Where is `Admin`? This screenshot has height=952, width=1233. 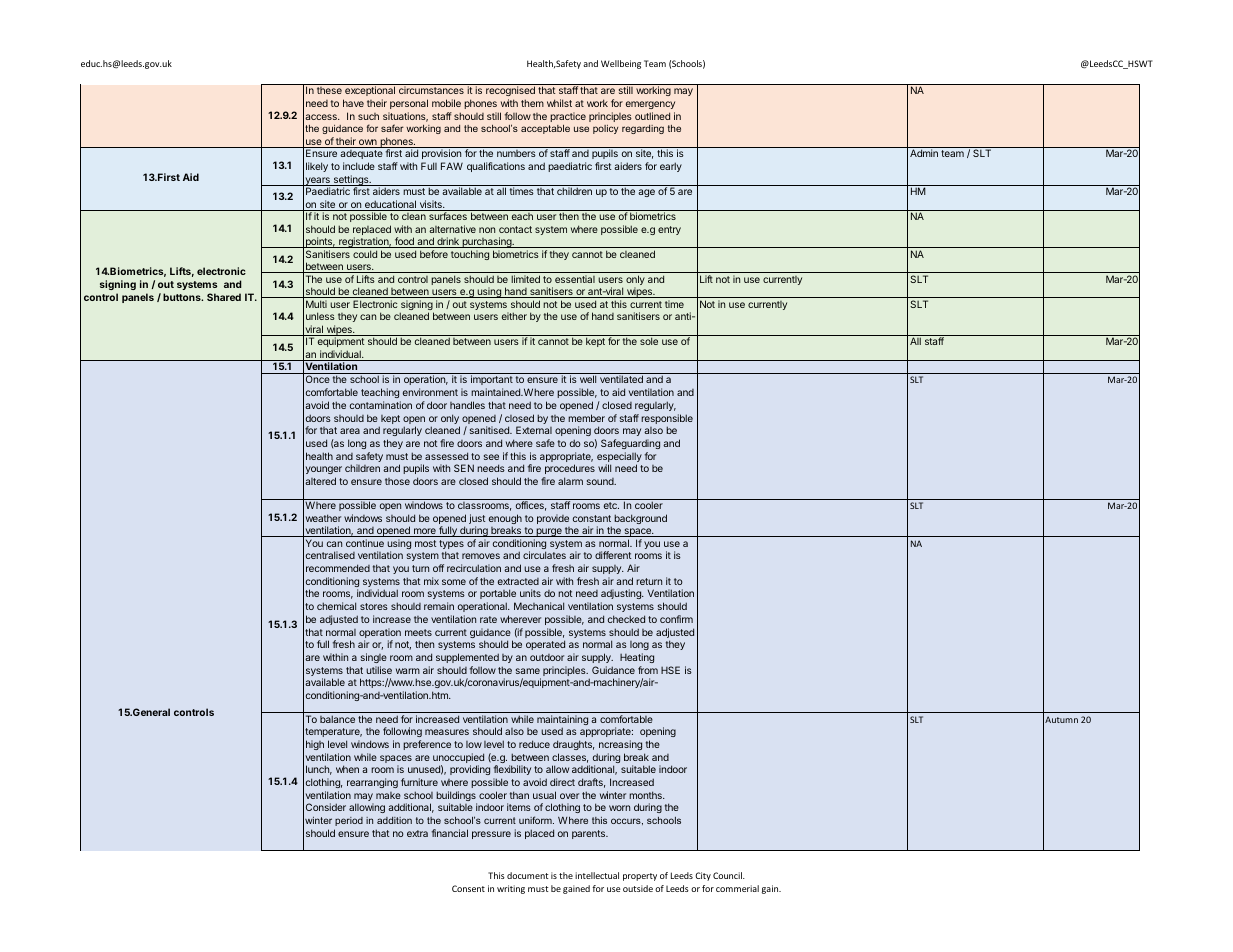 Admin is located at coordinates (924, 153).
